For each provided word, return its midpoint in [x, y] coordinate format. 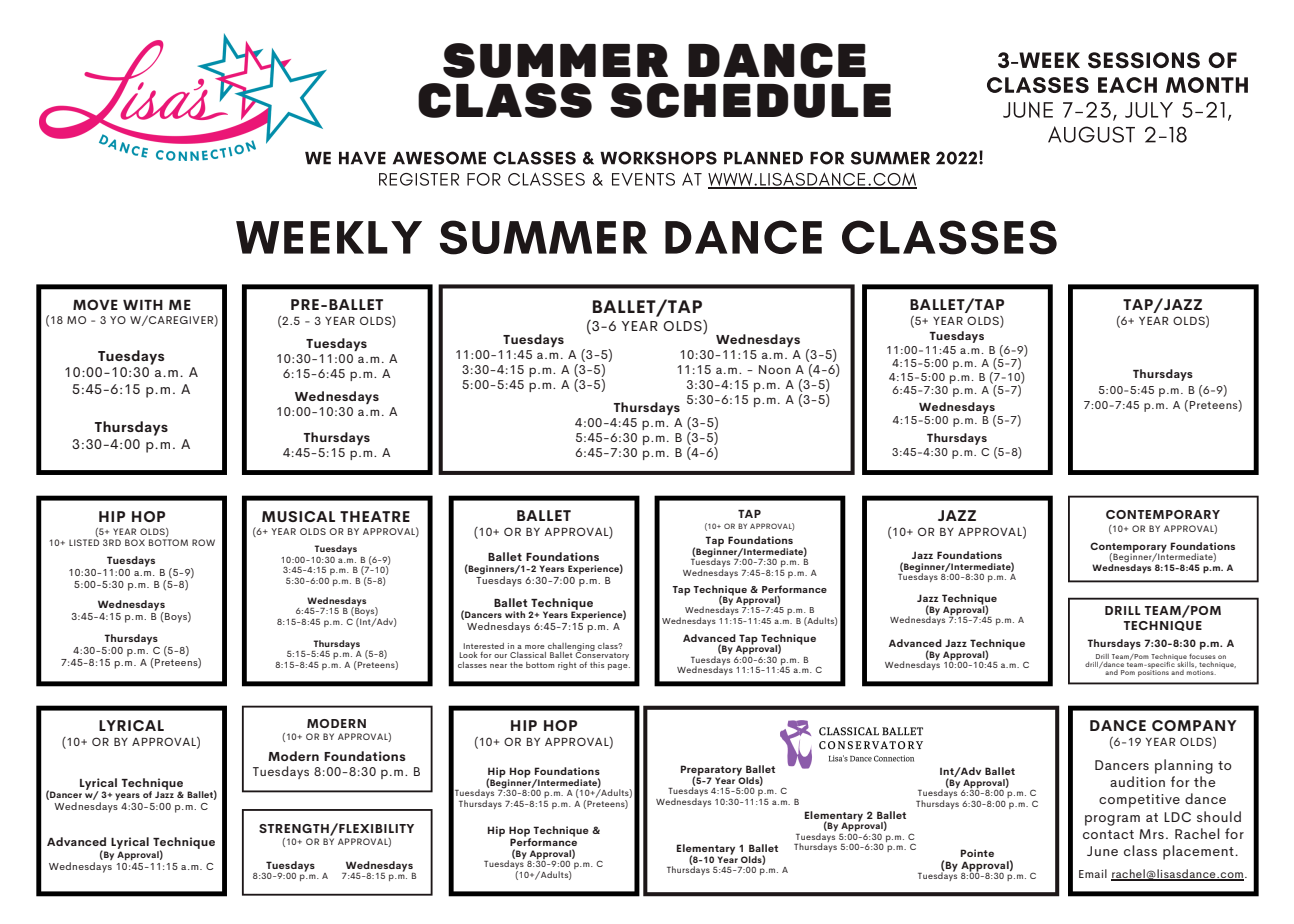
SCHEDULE [750, 100]
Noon [775, 369]
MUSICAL [298, 516]
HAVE [362, 158]
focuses [1202, 656]
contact [1108, 834]
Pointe [977, 853]
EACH [1127, 85]
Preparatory [712, 771]
